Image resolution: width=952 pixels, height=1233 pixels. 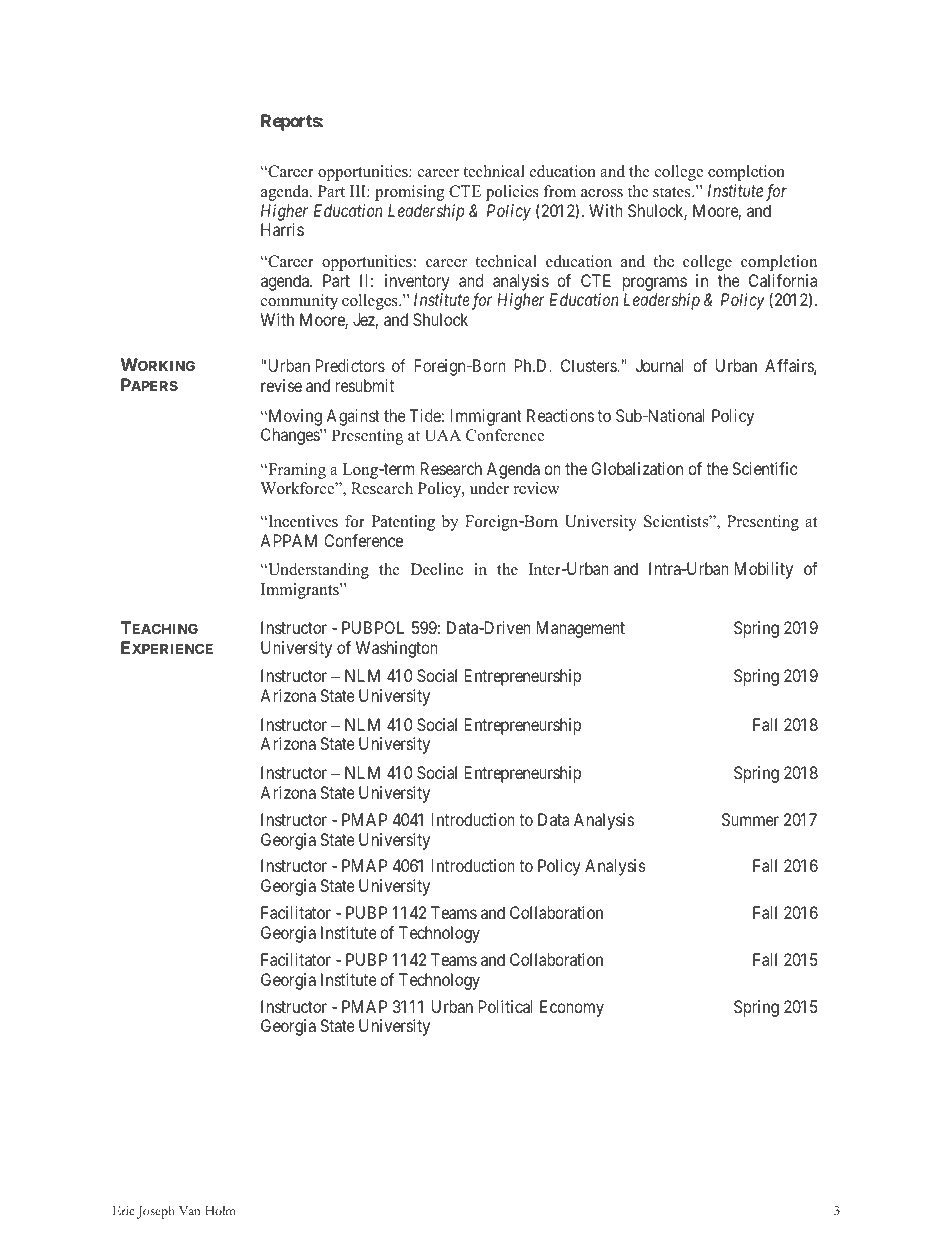 What do you see at coordinates (409, 193) in the screenshot?
I see `promising` at bounding box center [409, 193].
